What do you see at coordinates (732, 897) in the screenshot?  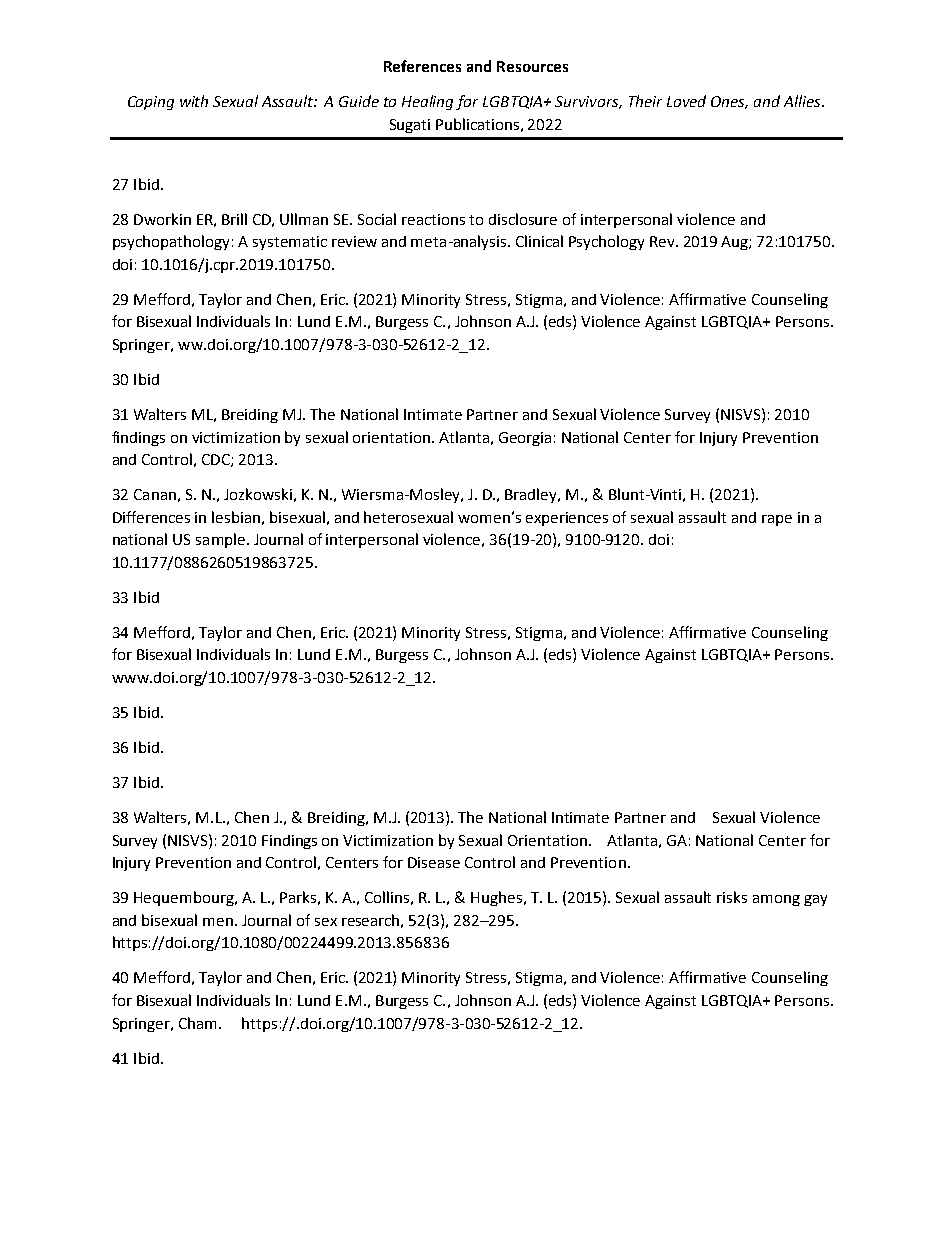 I see `risks` at bounding box center [732, 897].
